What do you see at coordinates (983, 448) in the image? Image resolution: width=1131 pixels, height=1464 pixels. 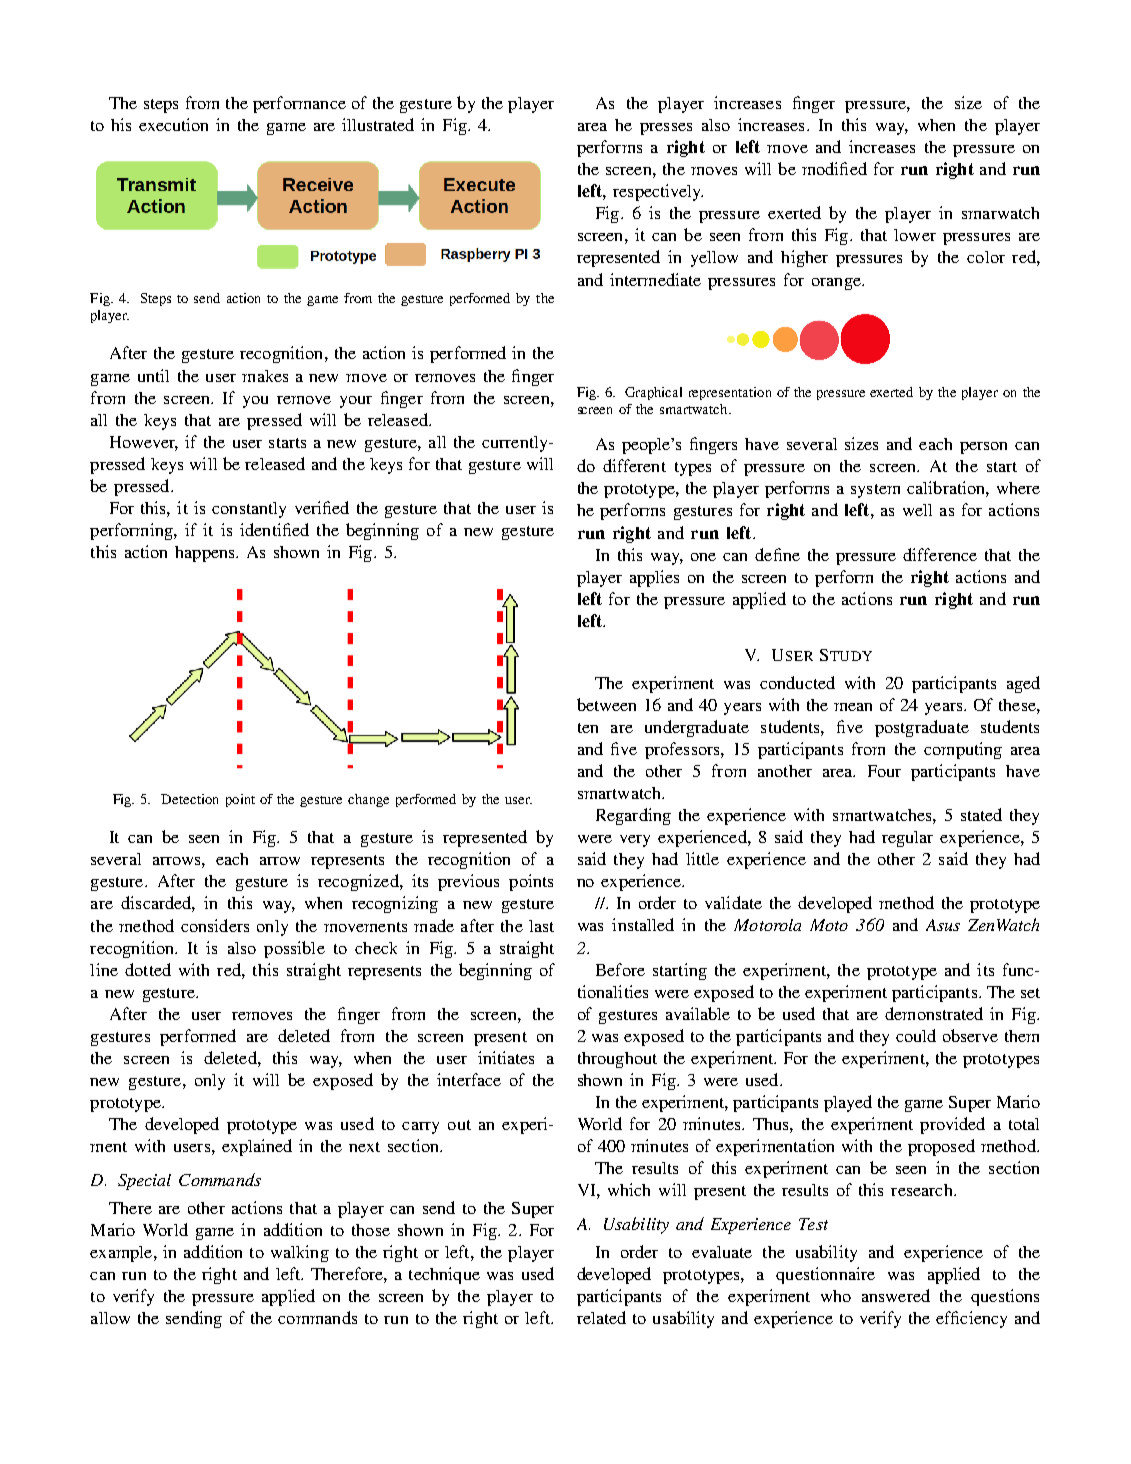 I see `person` at bounding box center [983, 448].
